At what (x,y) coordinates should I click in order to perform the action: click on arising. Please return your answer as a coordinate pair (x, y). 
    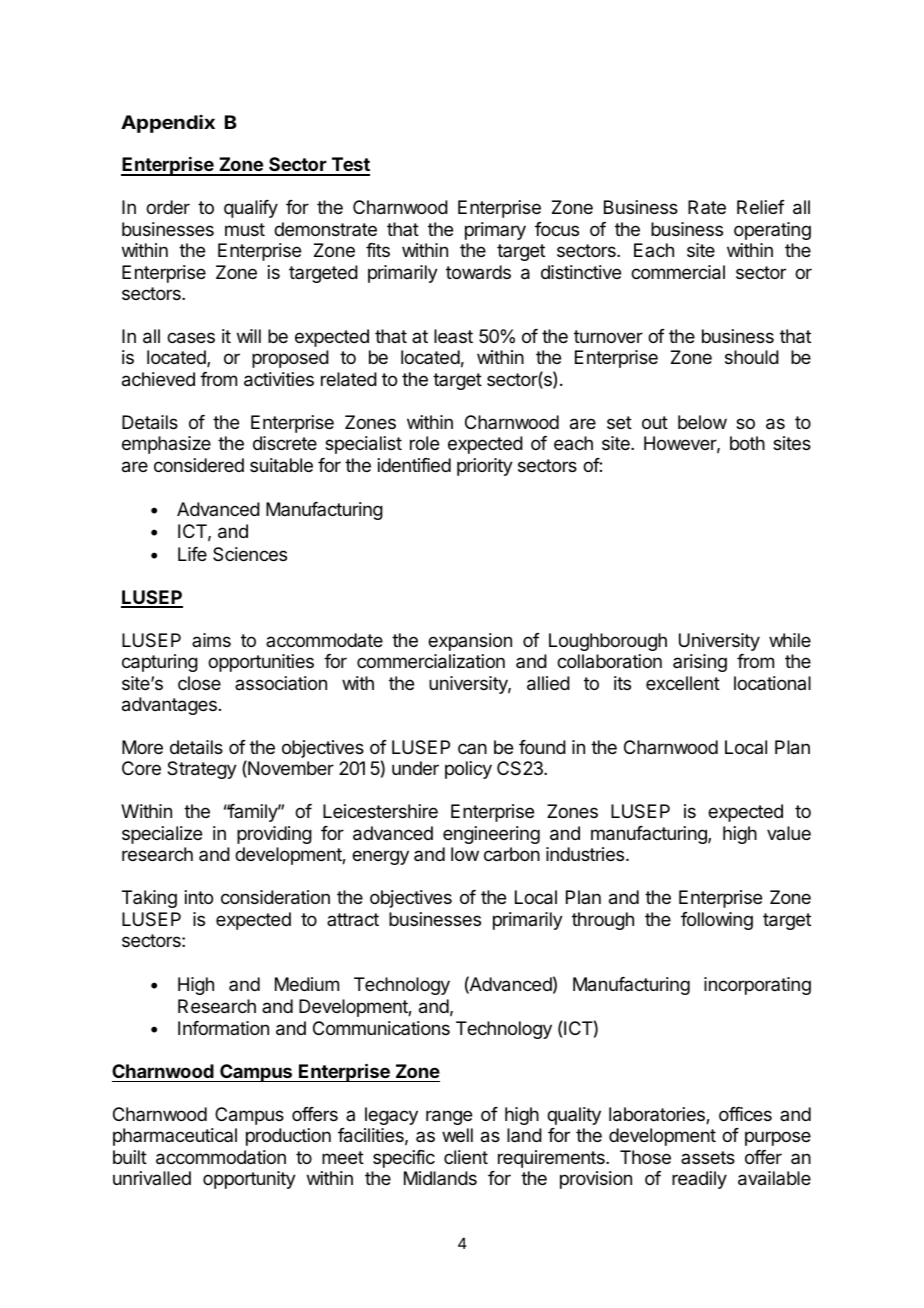
    Looking at the image, I should click on (700, 663).
